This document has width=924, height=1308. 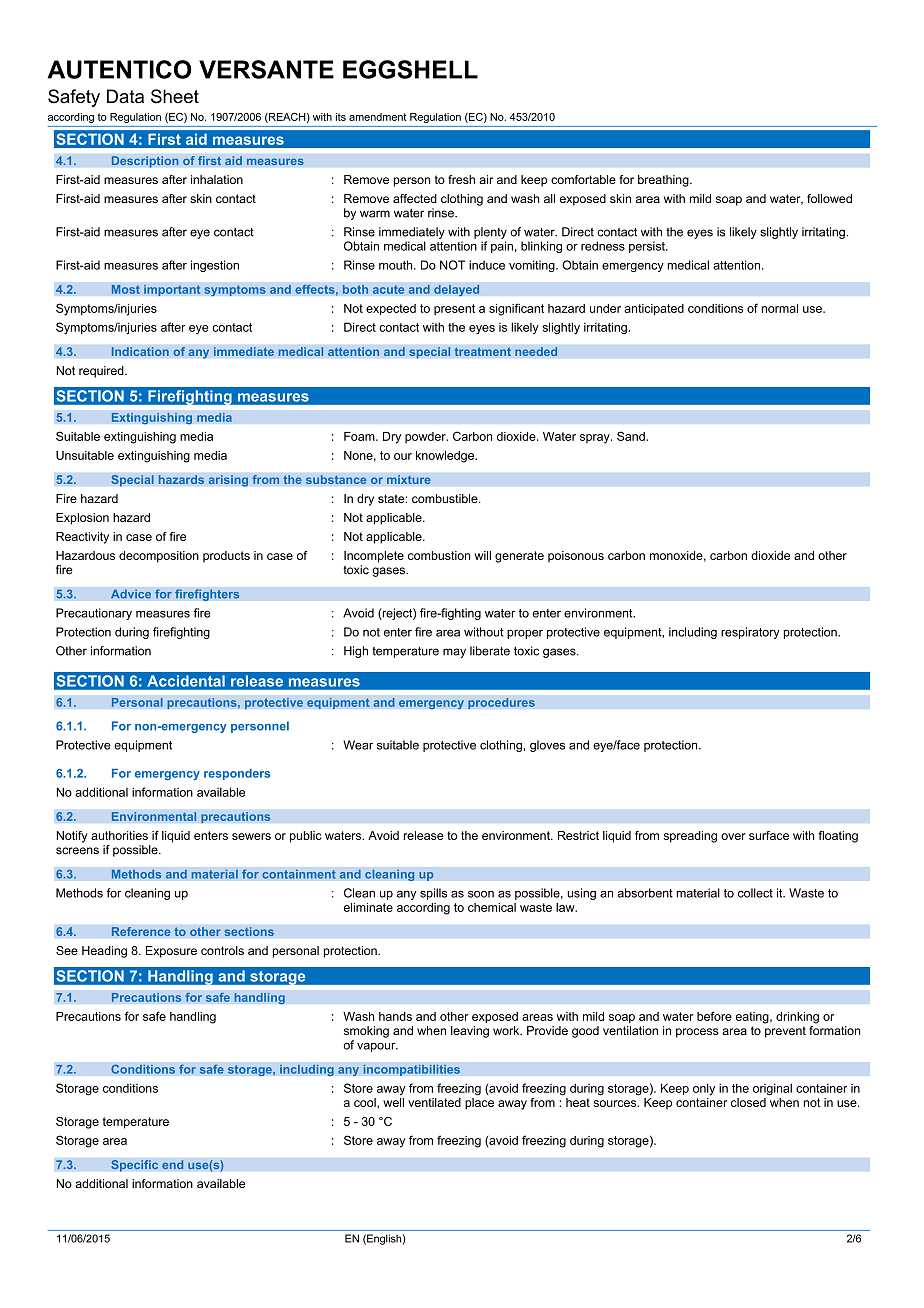 What do you see at coordinates (159, 557) in the document?
I see `decomposition` at bounding box center [159, 557].
